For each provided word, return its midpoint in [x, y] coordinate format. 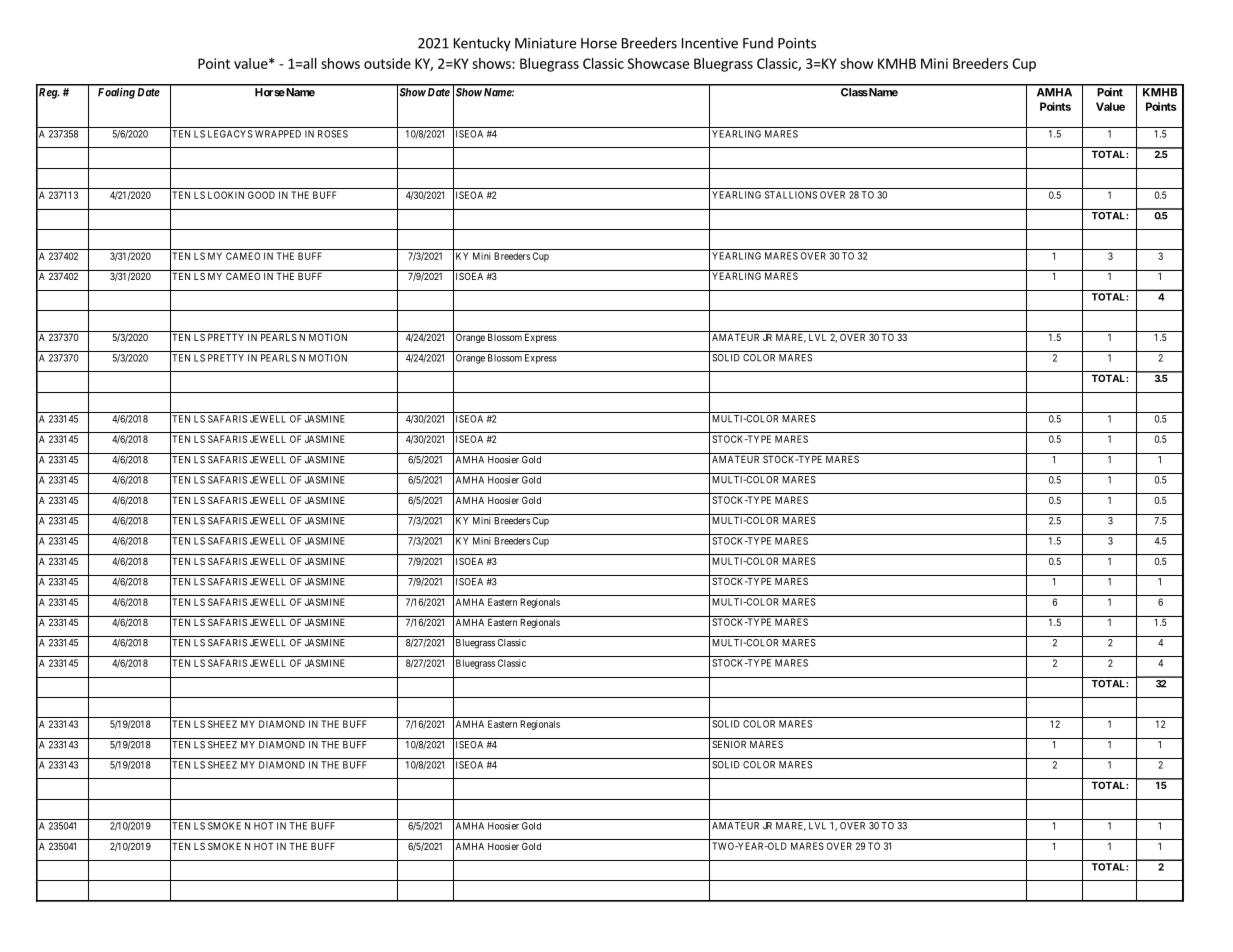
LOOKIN [226, 195]
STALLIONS [791, 195]
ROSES [333, 134]
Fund [758, 43]
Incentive [710, 43]
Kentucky [482, 44]
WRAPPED [278, 134]
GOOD [261, 195]
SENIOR [729, 744]
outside [387, 63]
